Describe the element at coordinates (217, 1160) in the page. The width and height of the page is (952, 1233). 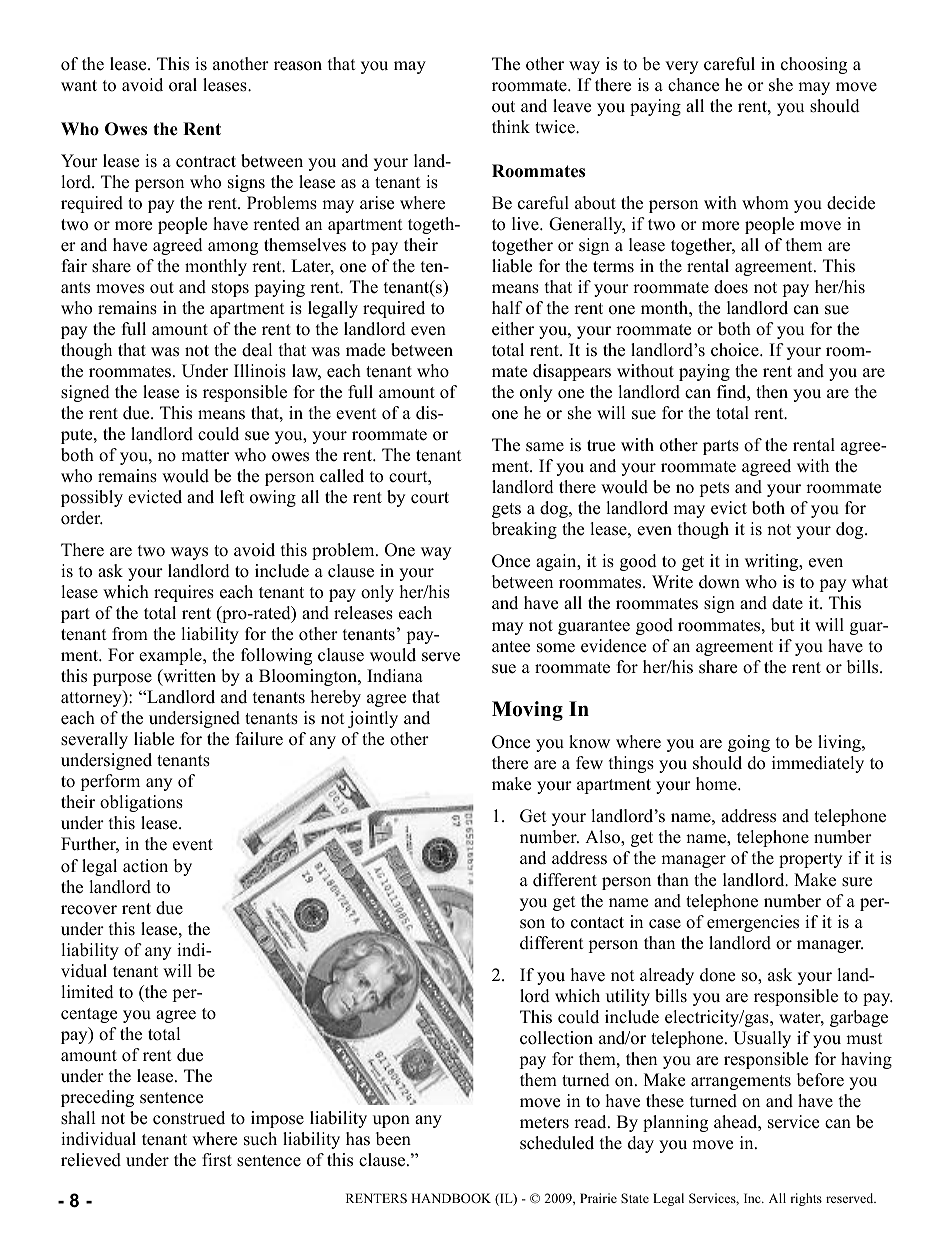
I see `first` at that location.
